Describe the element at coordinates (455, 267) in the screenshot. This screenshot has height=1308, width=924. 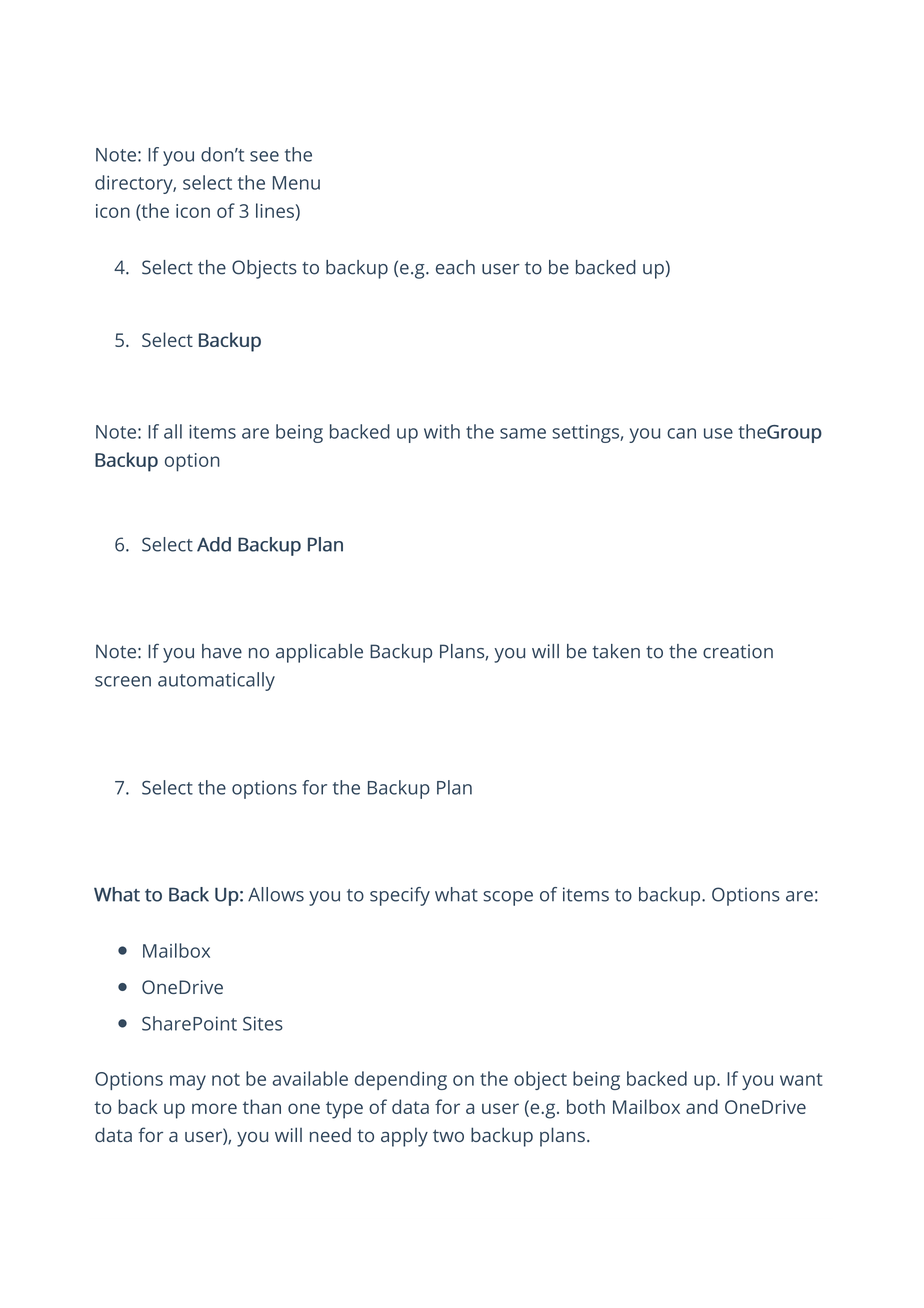
I see `each` at that location.
